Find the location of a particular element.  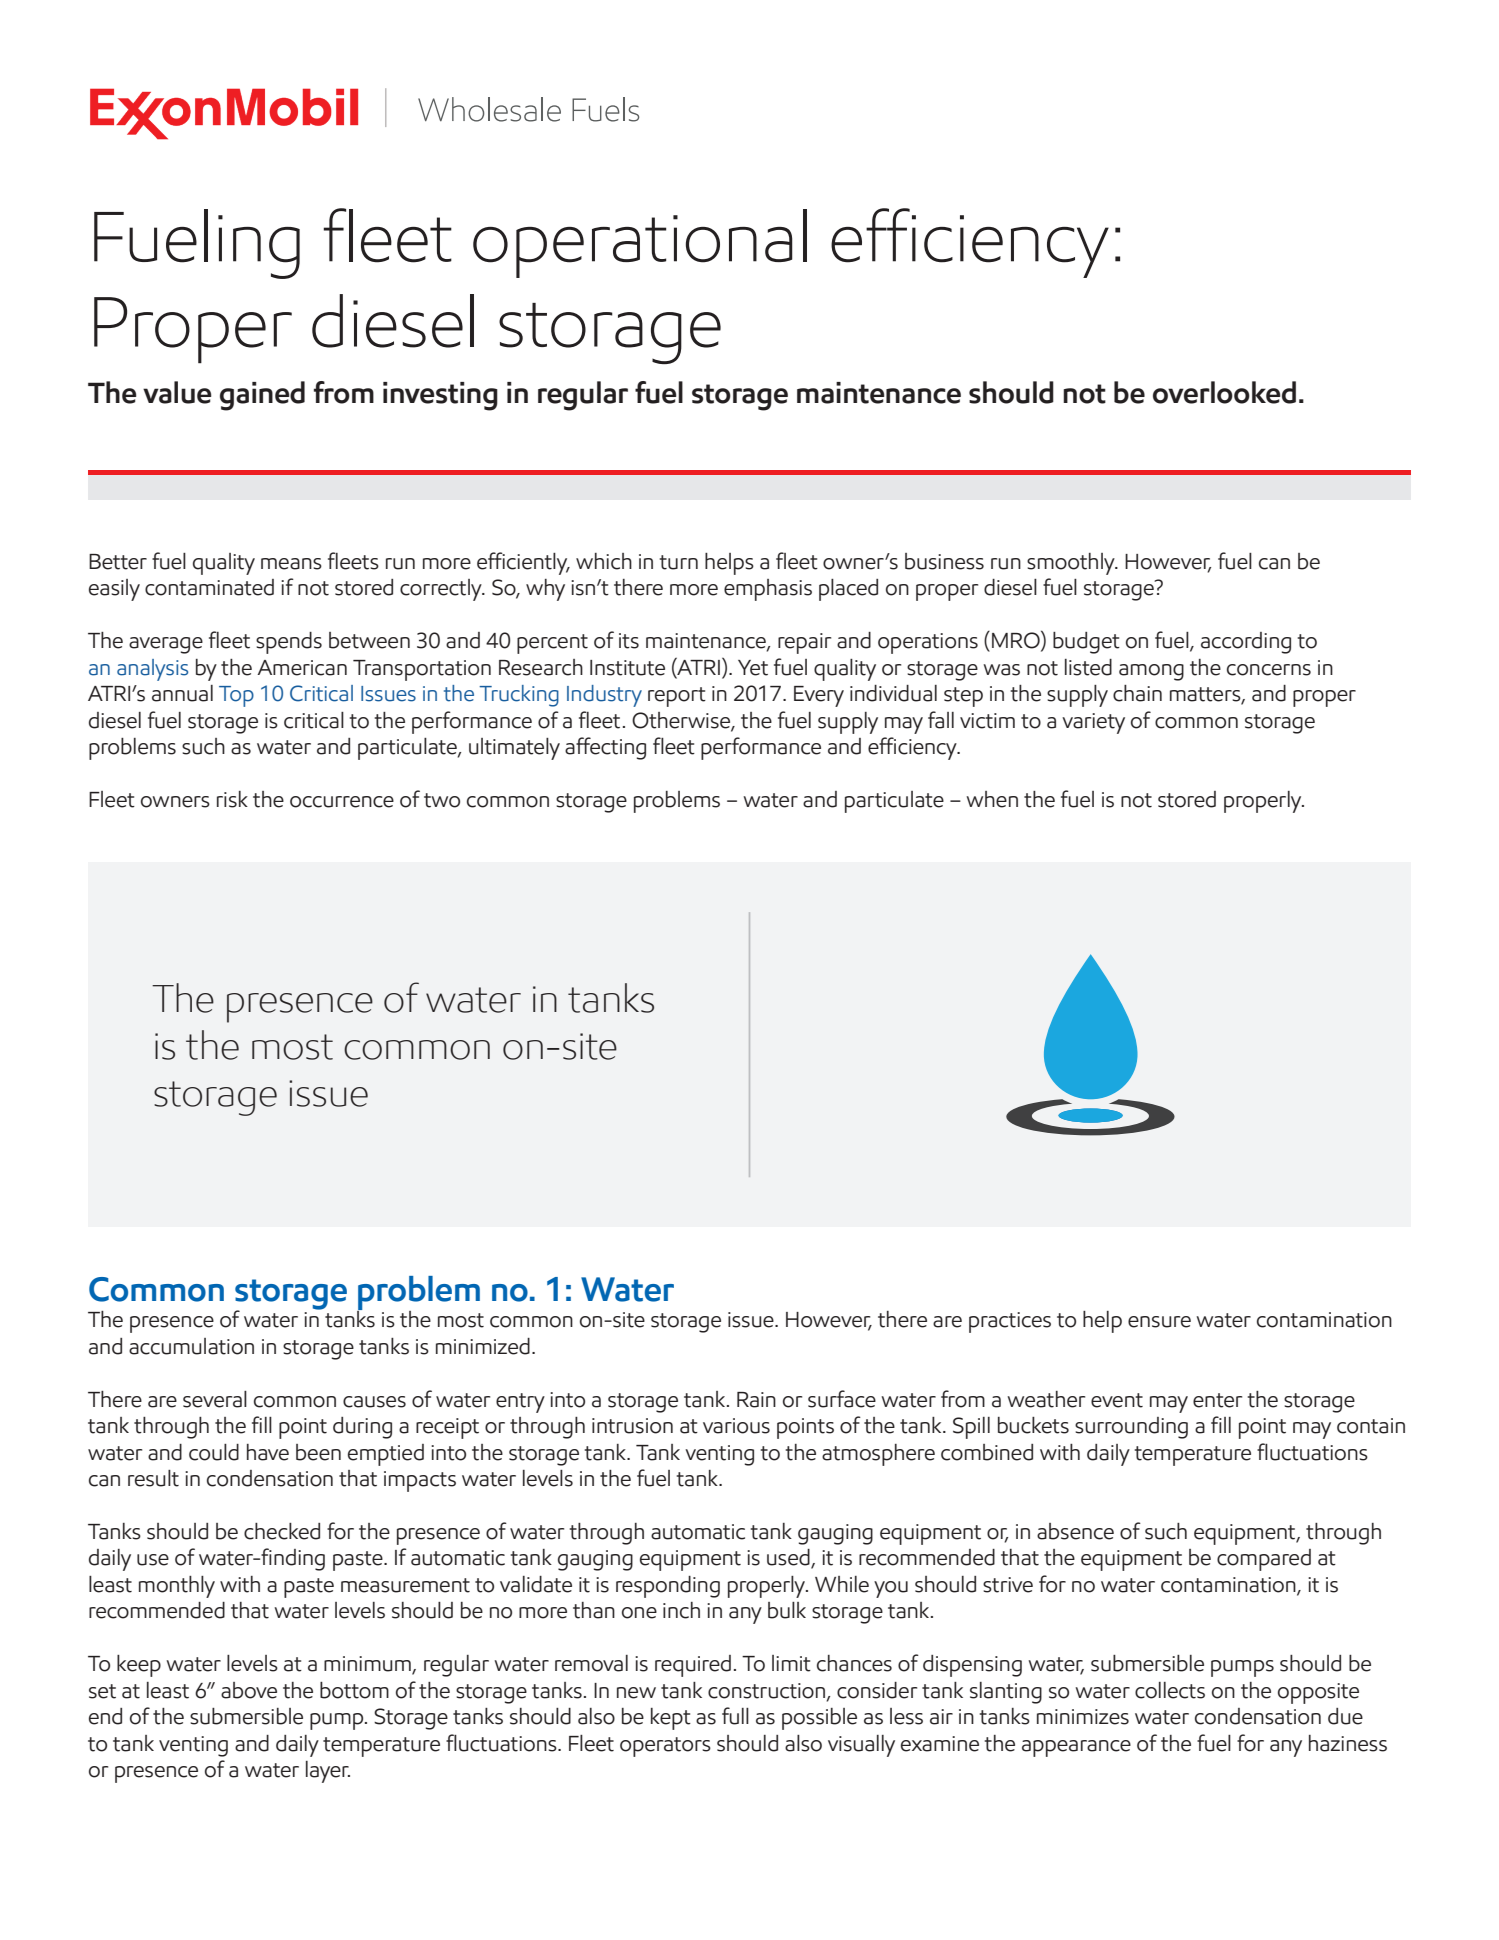

variety is located at coordinates (1093, 723).
